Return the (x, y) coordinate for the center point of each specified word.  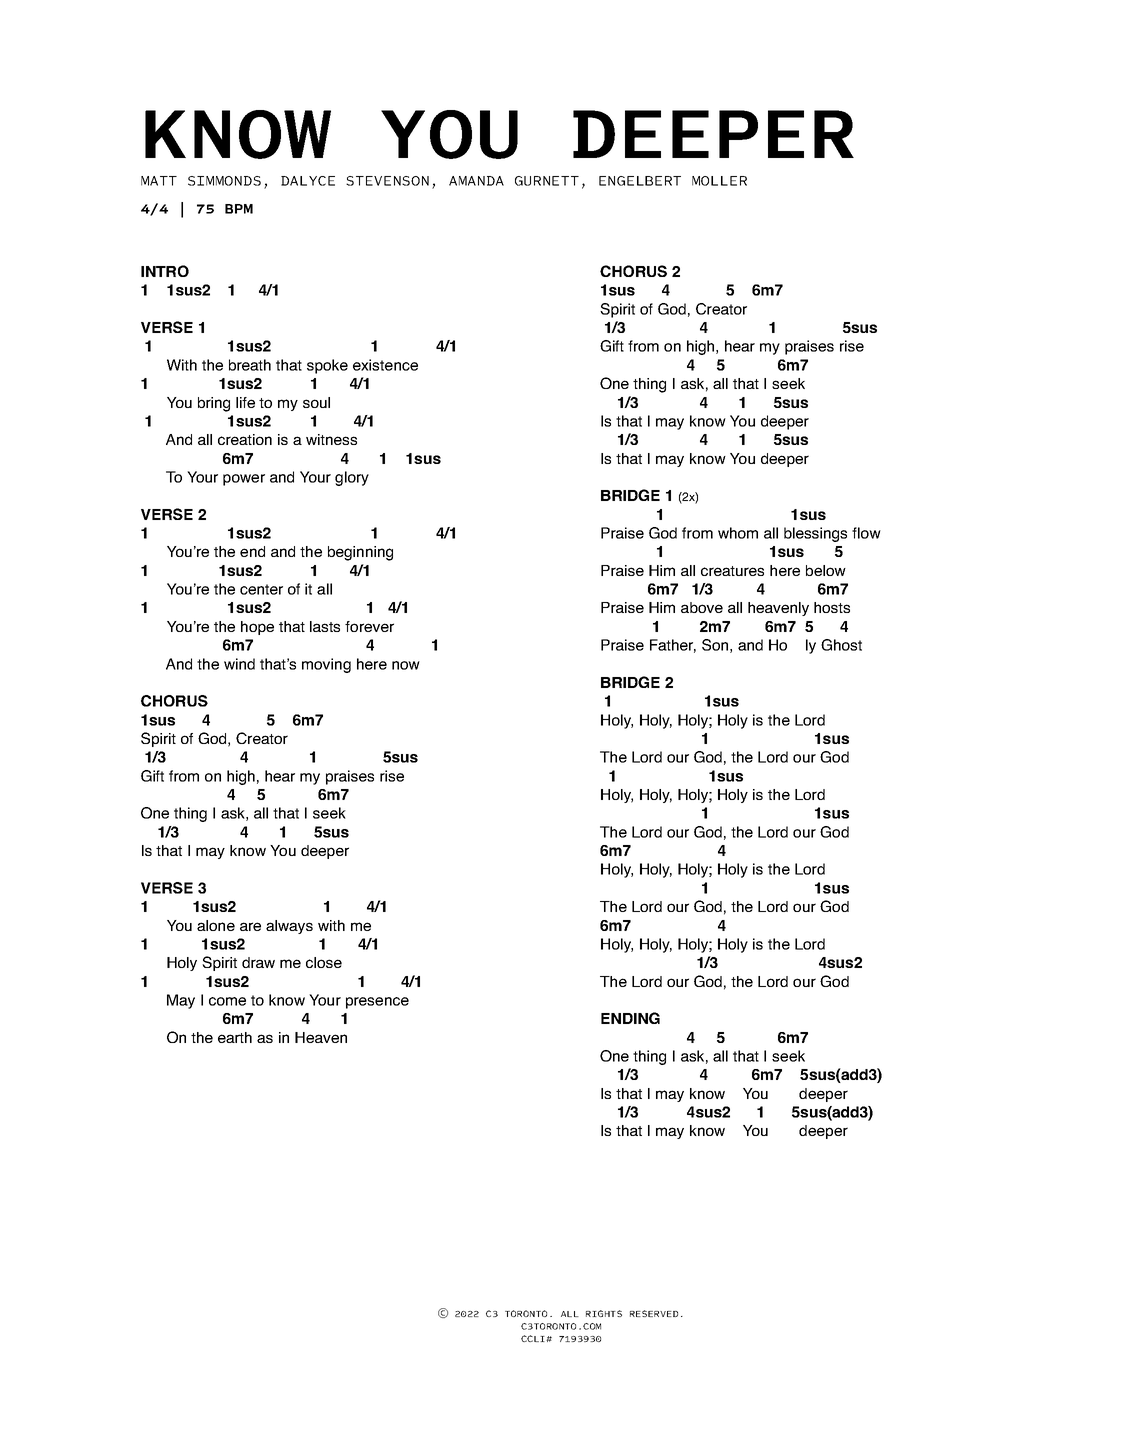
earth (235, 1037)
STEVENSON (387, 181)
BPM (239, 209)
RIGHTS (604, 1313)
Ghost (841, 645)
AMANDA (476, 181)
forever (369, 626)
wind (239, 664)
